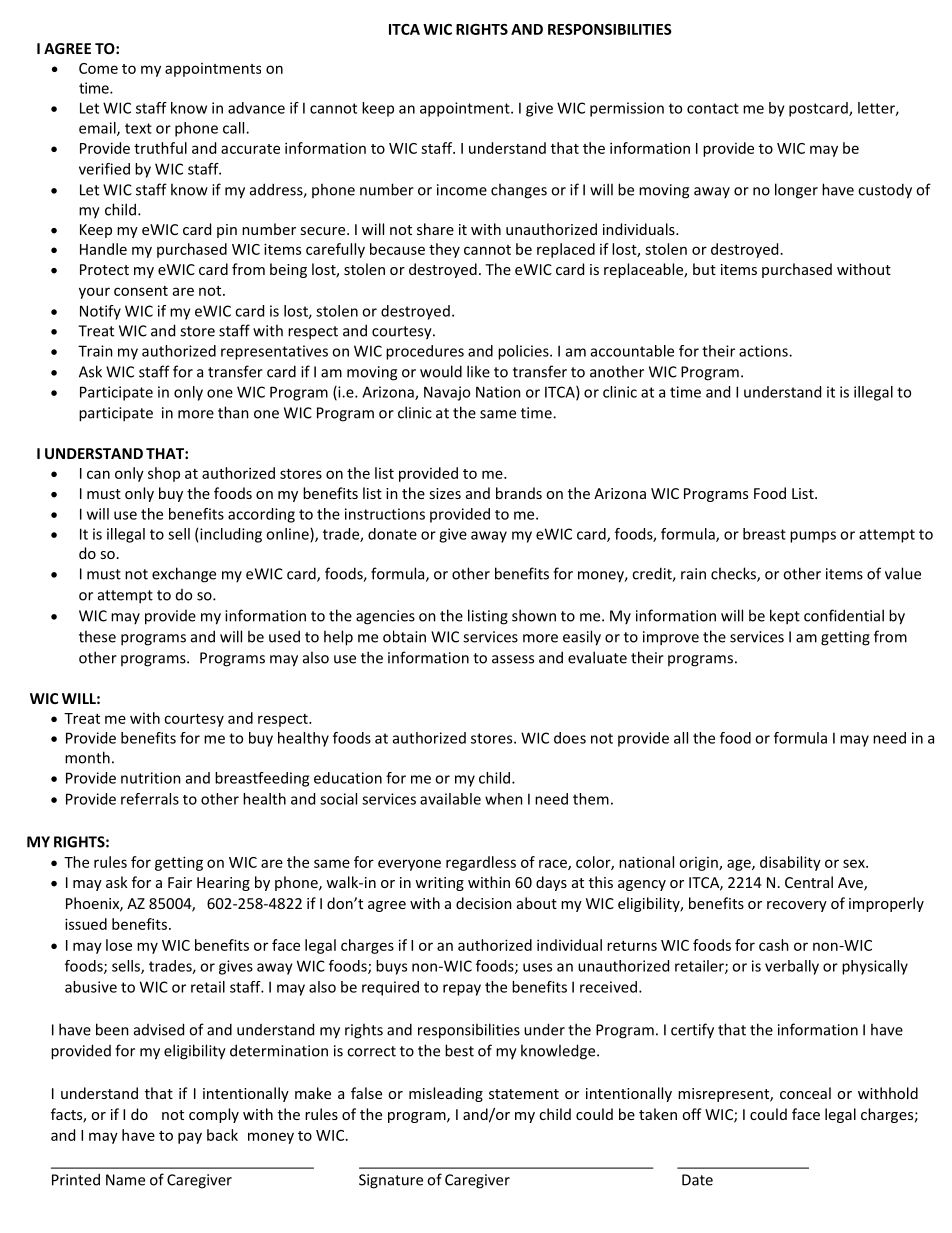 This screenshot has height=1233, width=952. I want to click on conceal, so click(805, 1093).
